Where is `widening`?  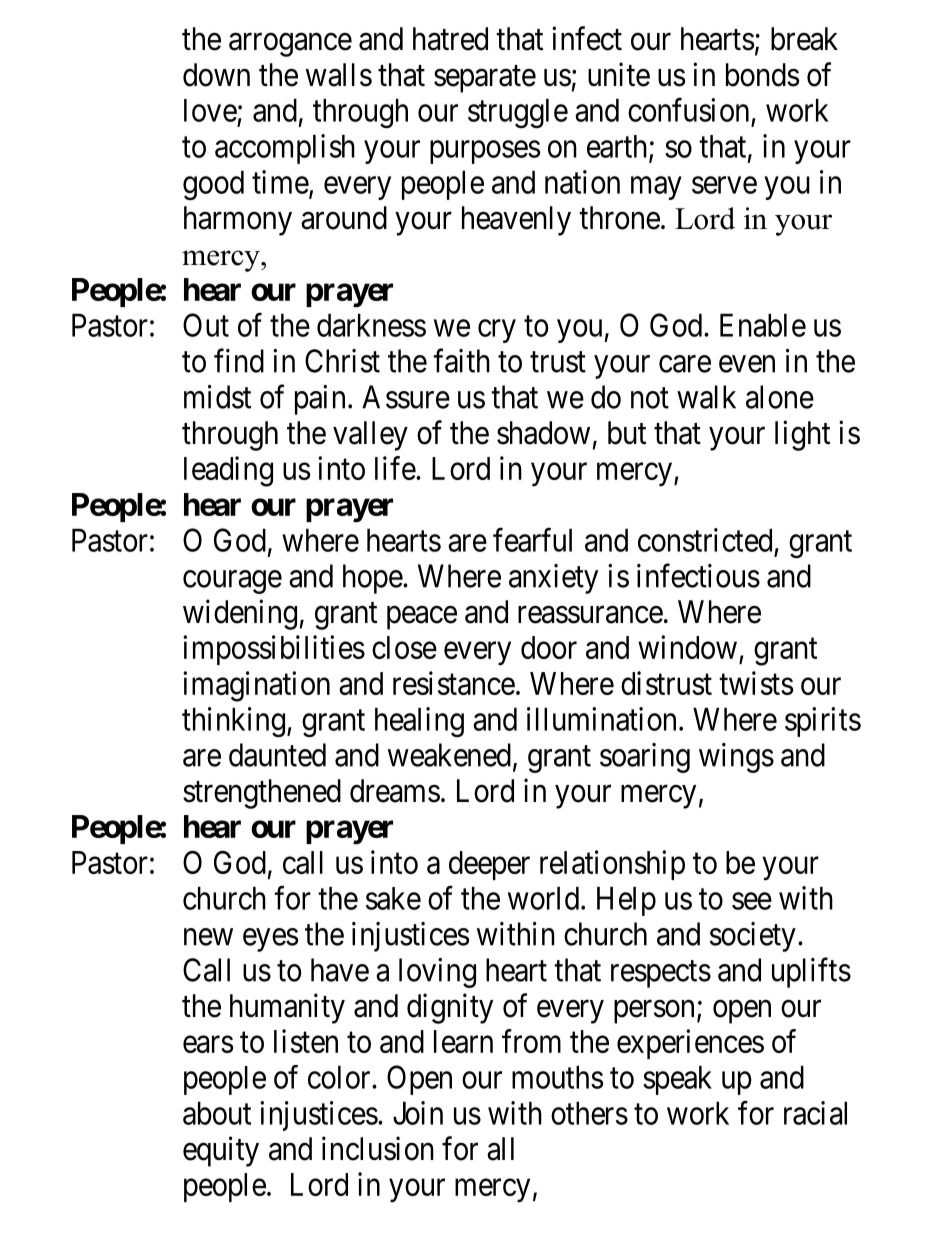 widening is located at coordinates (240, 614).
